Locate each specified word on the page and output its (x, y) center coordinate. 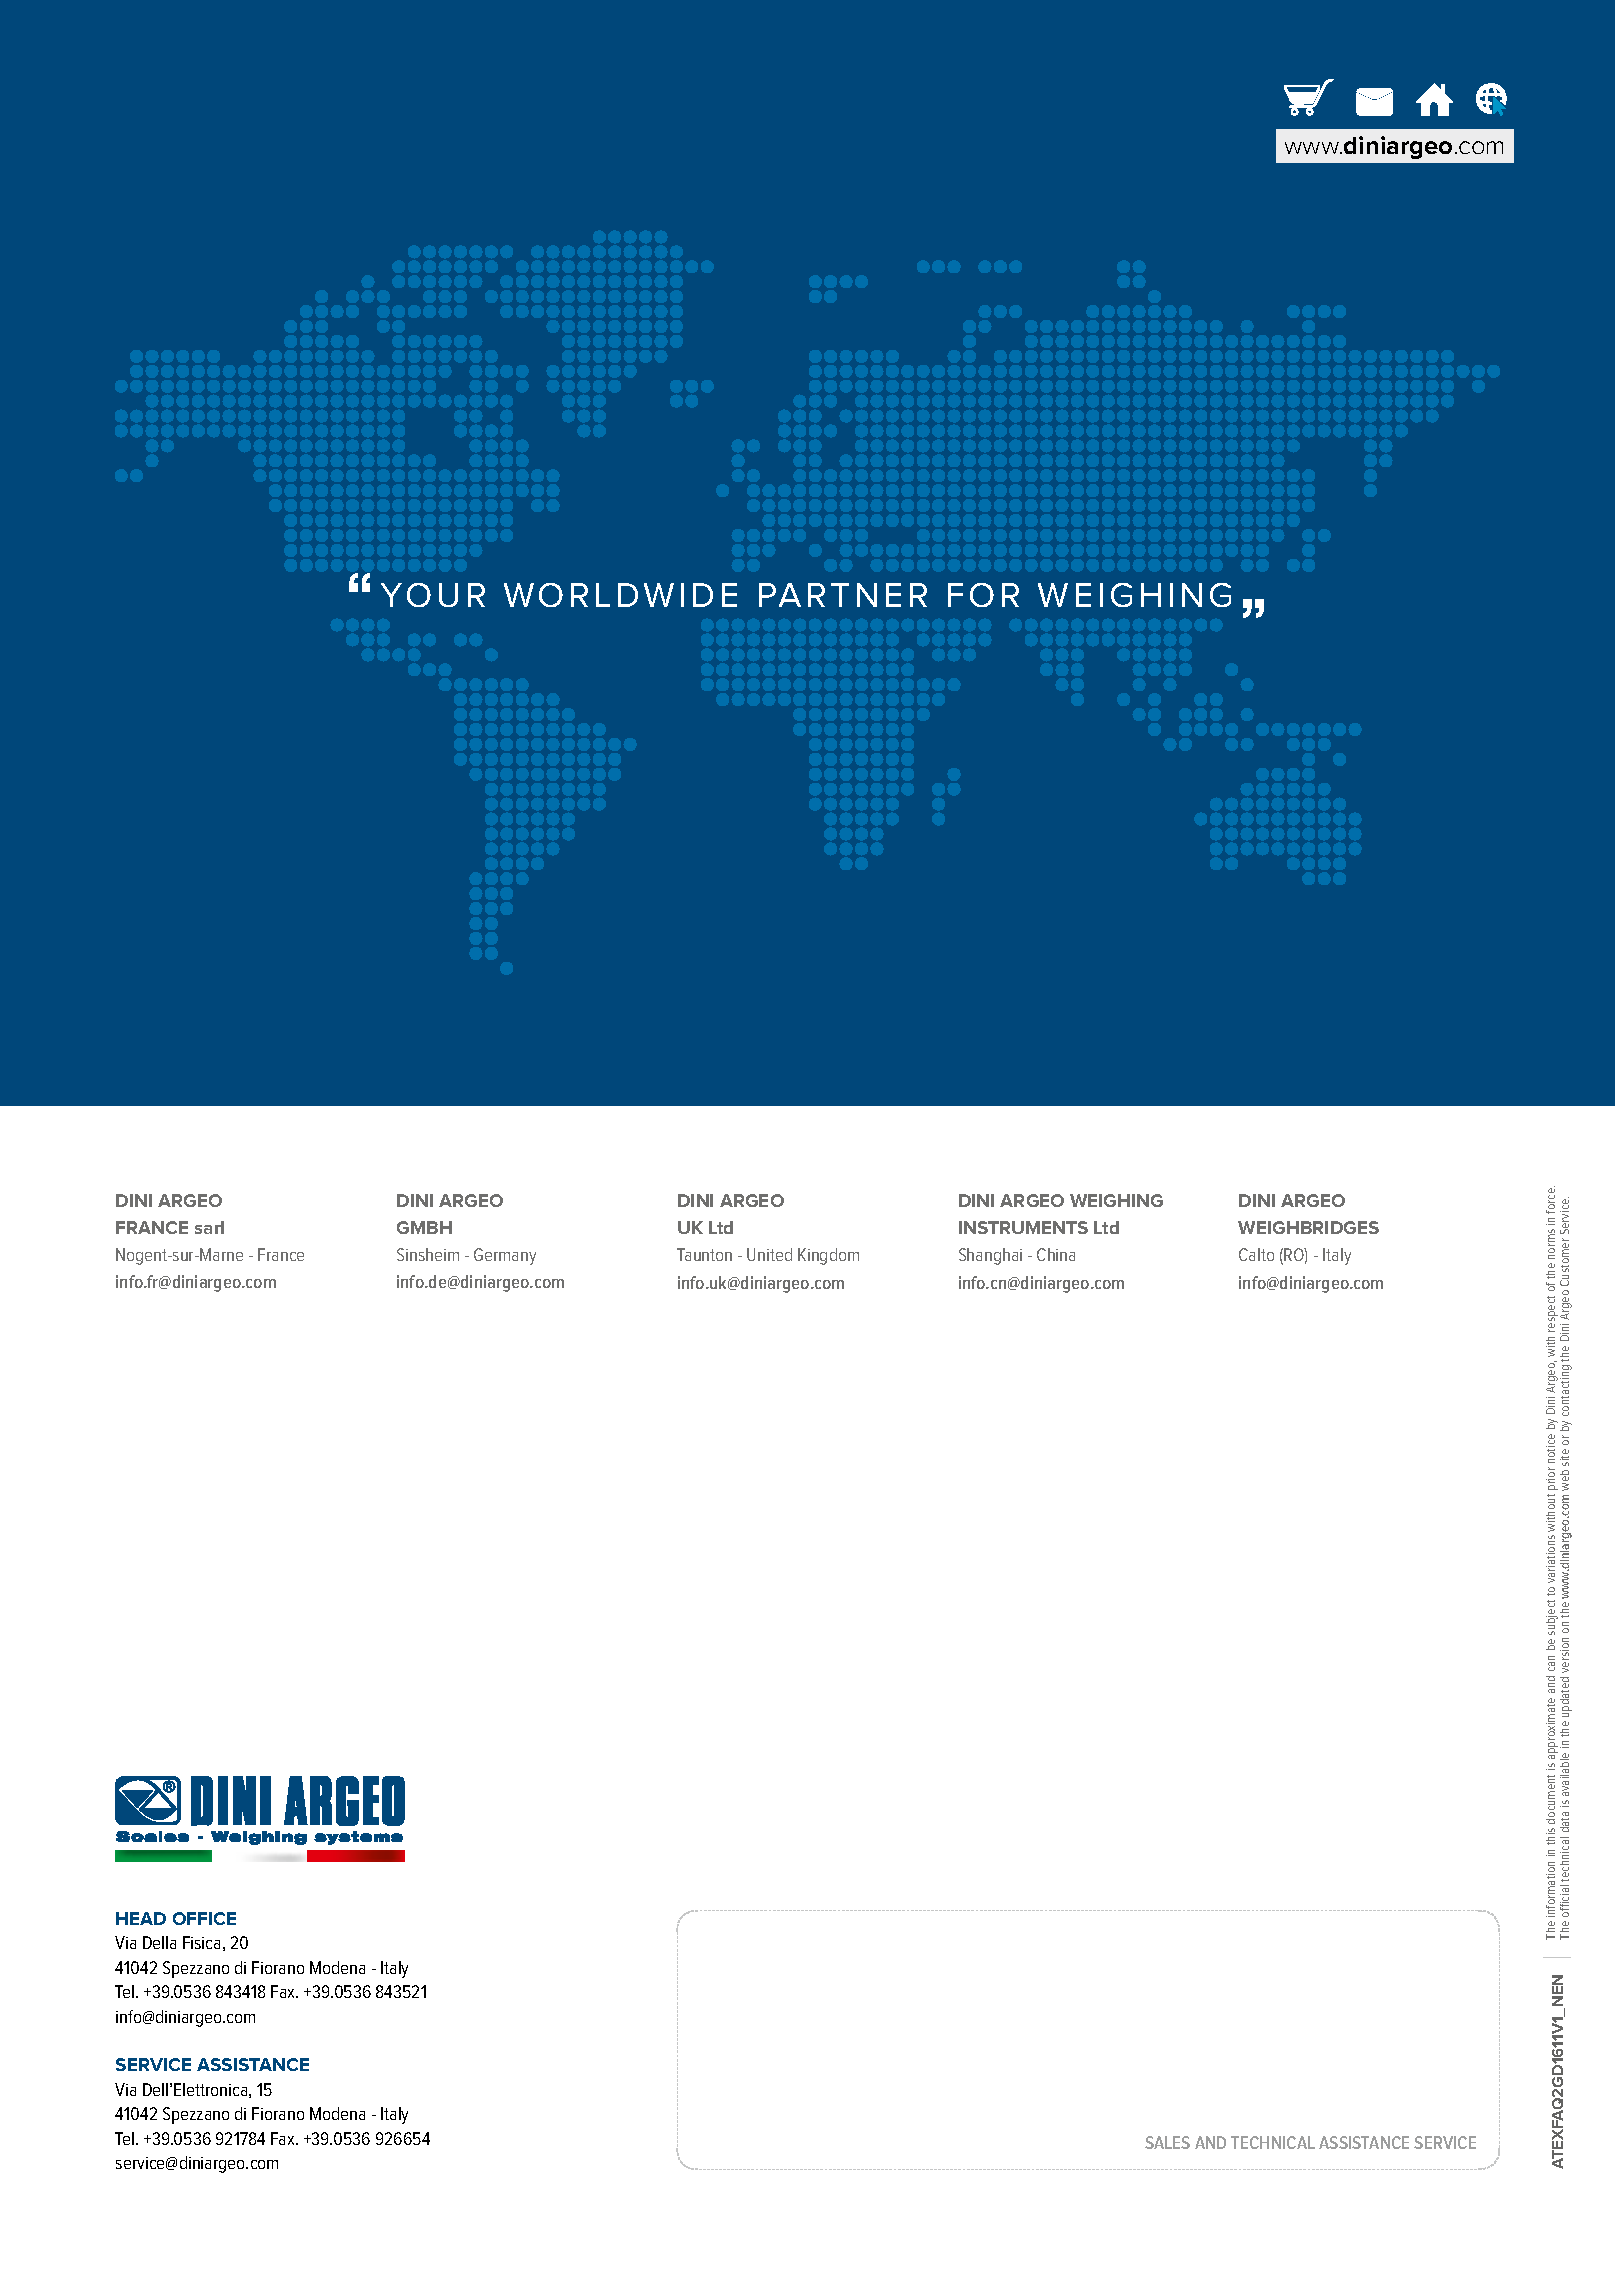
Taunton (704, 1254)
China (1056, 1254)
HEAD (141, 1918)
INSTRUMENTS (1023, 1227)
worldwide (620, 595)
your (433, 595)
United (769, 1254)
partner (843, 595)
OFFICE (204, 1918)
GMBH (424, 1227)
